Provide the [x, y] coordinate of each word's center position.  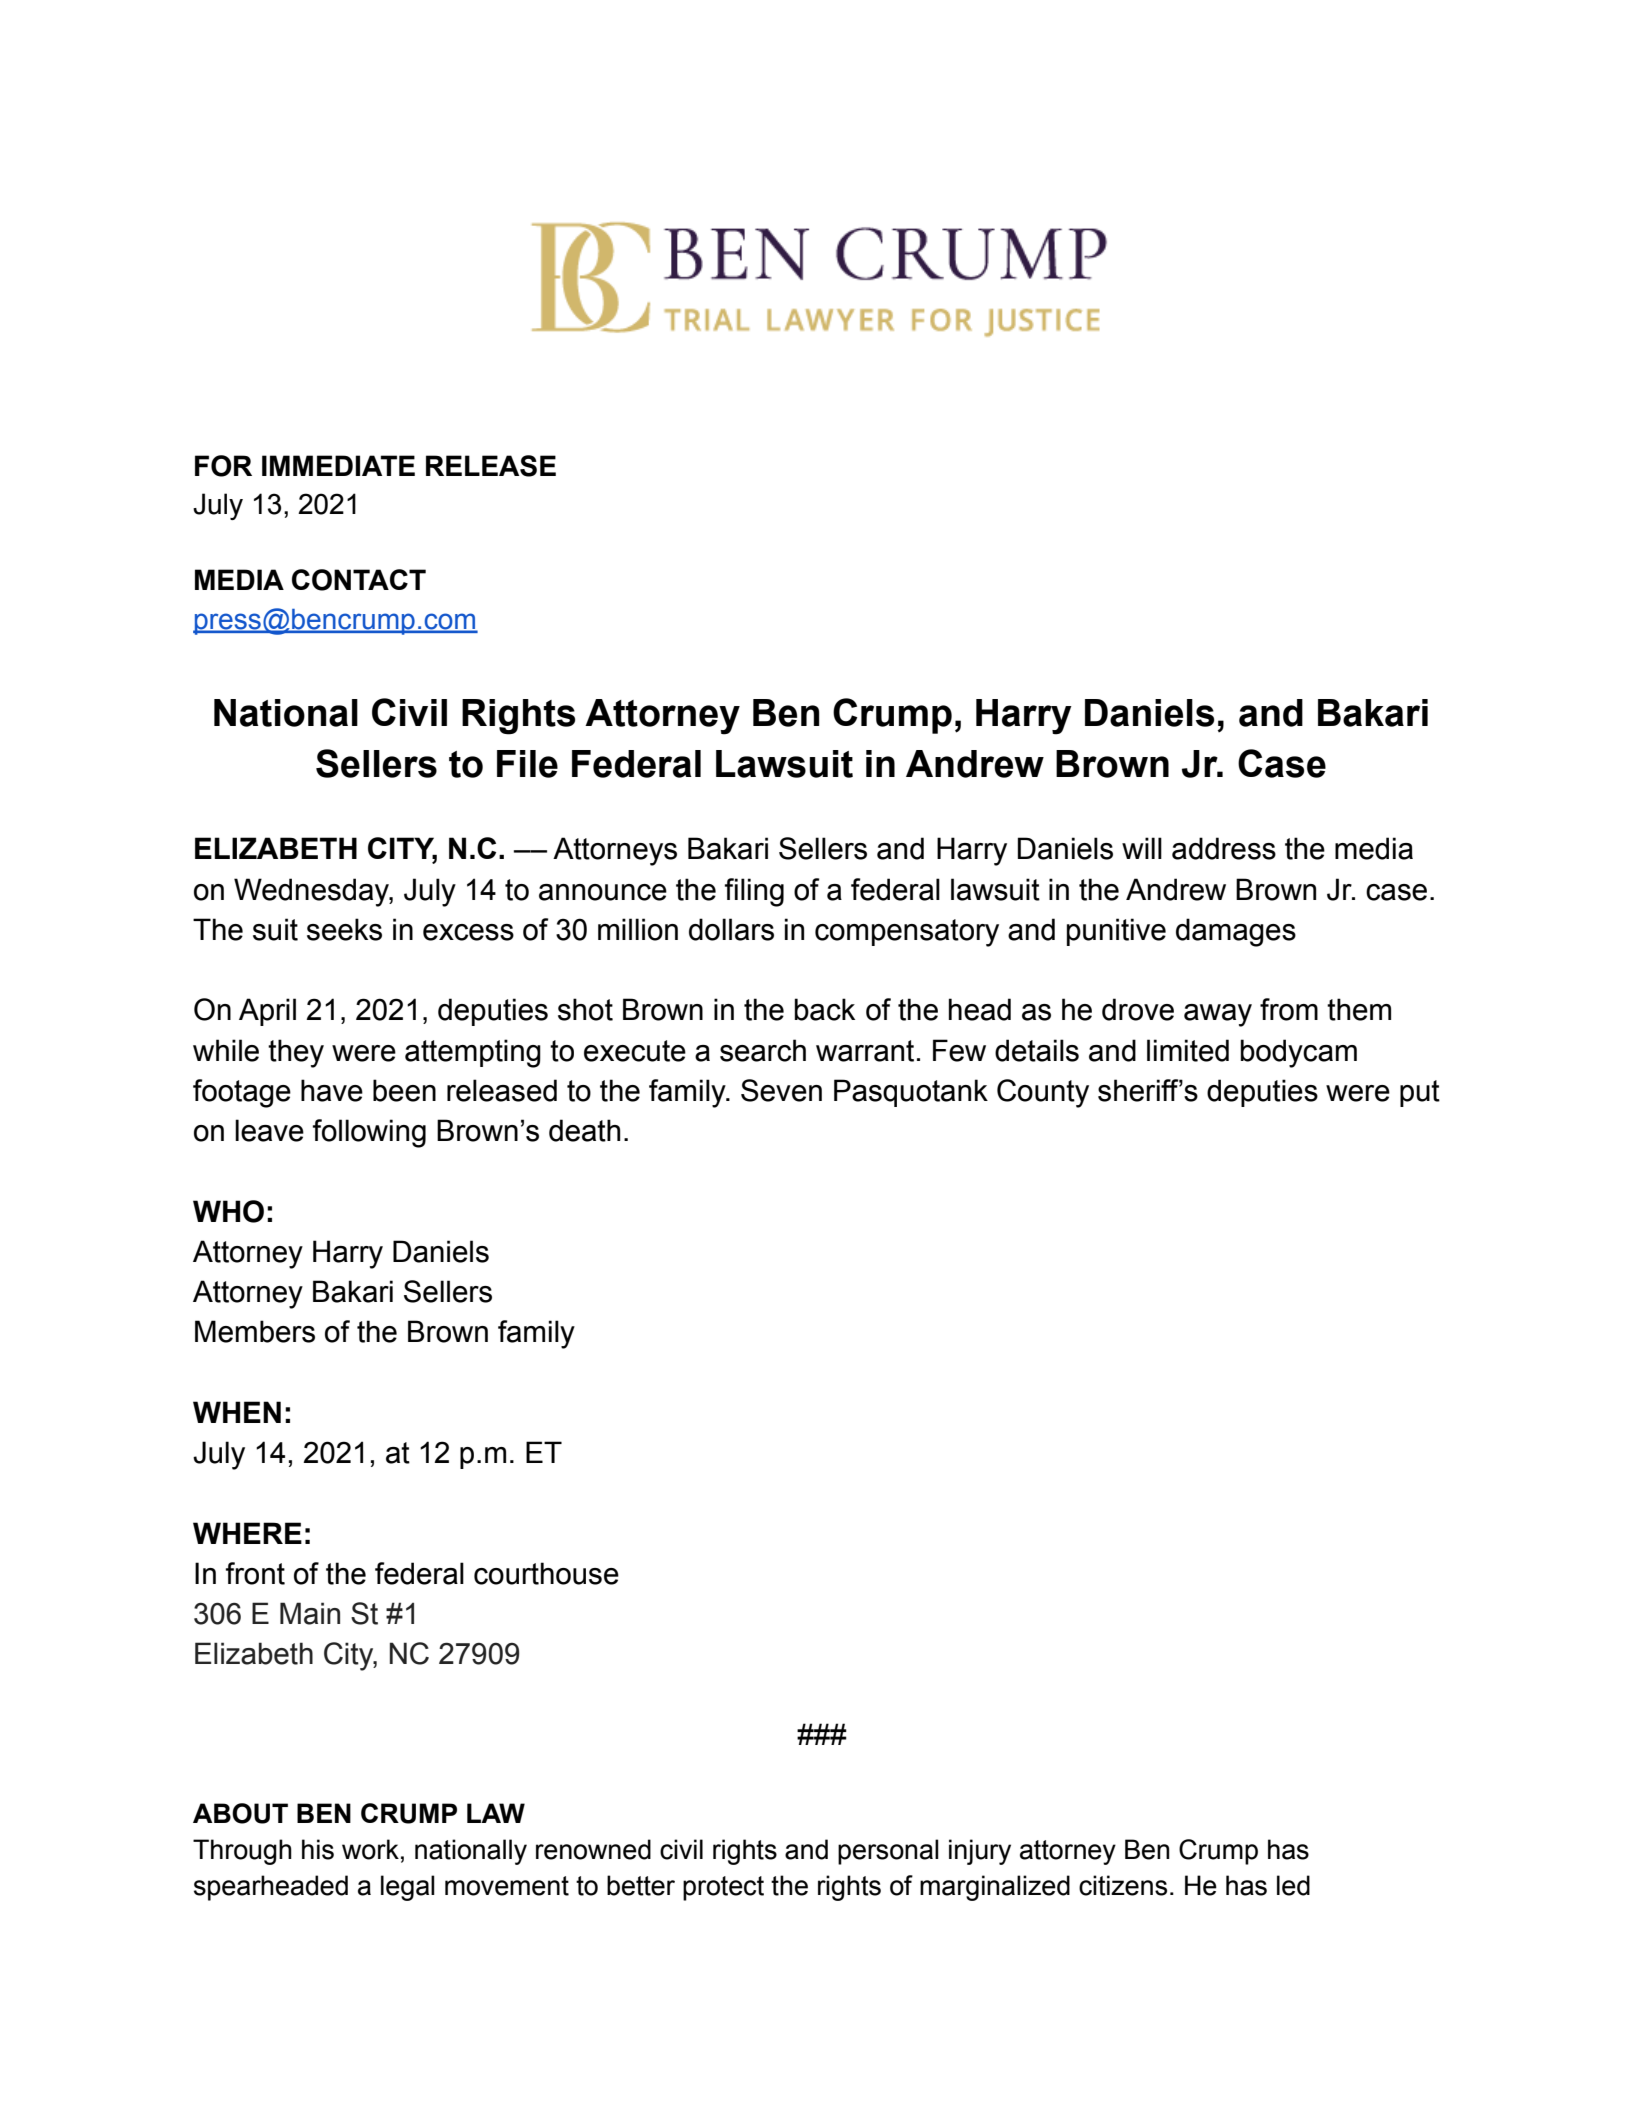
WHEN [237, 1412]
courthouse [546, 1573]
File [527, 764]
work [370, 1849]
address [1224, 848]
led [1293, 1885]
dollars [731, 929]
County [1043, 1093]
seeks [344, 929]
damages [1236, 932]
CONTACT [359, 580]
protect [723, 1888]
